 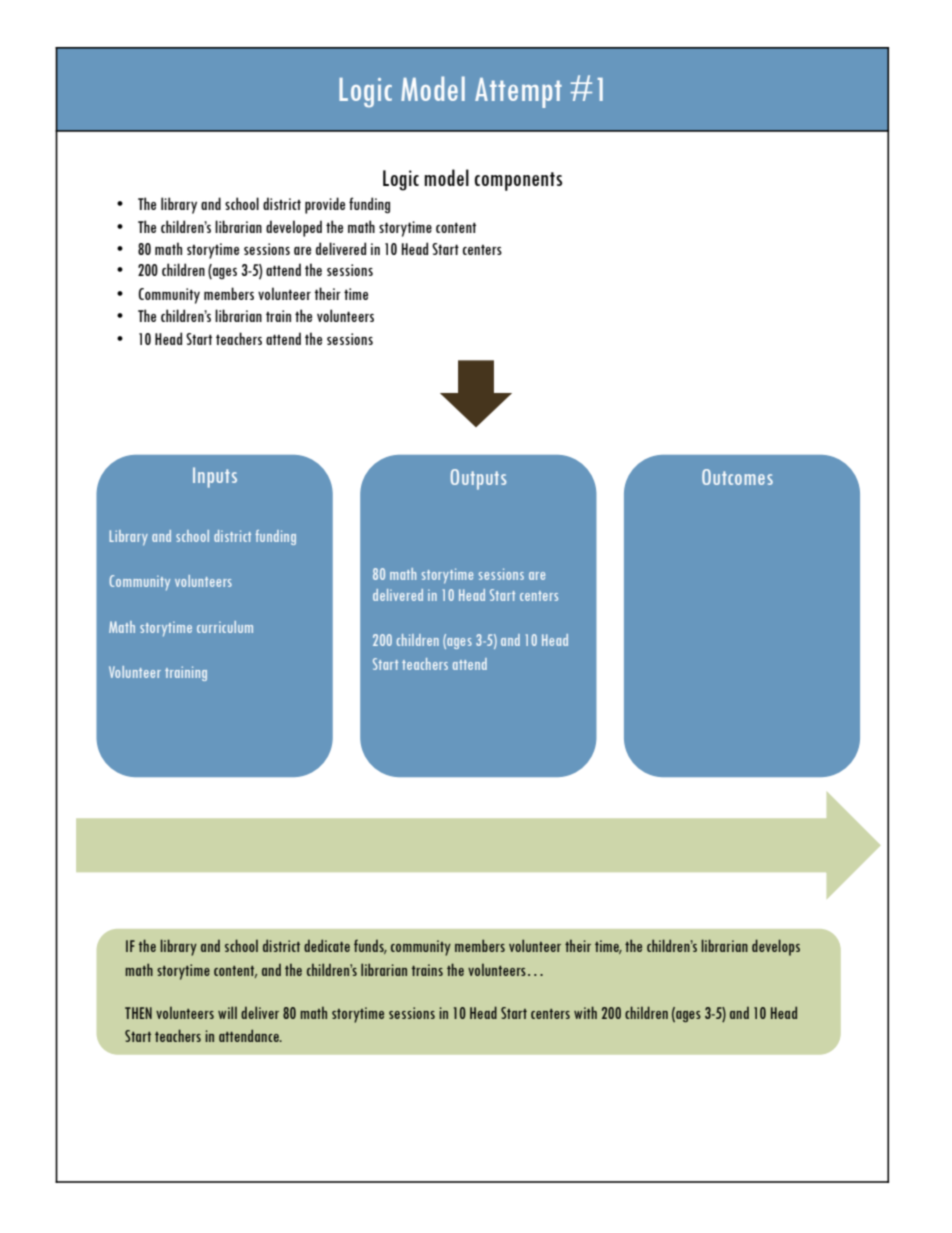 I want to click on THEN, so click(x=138, y=1013).
